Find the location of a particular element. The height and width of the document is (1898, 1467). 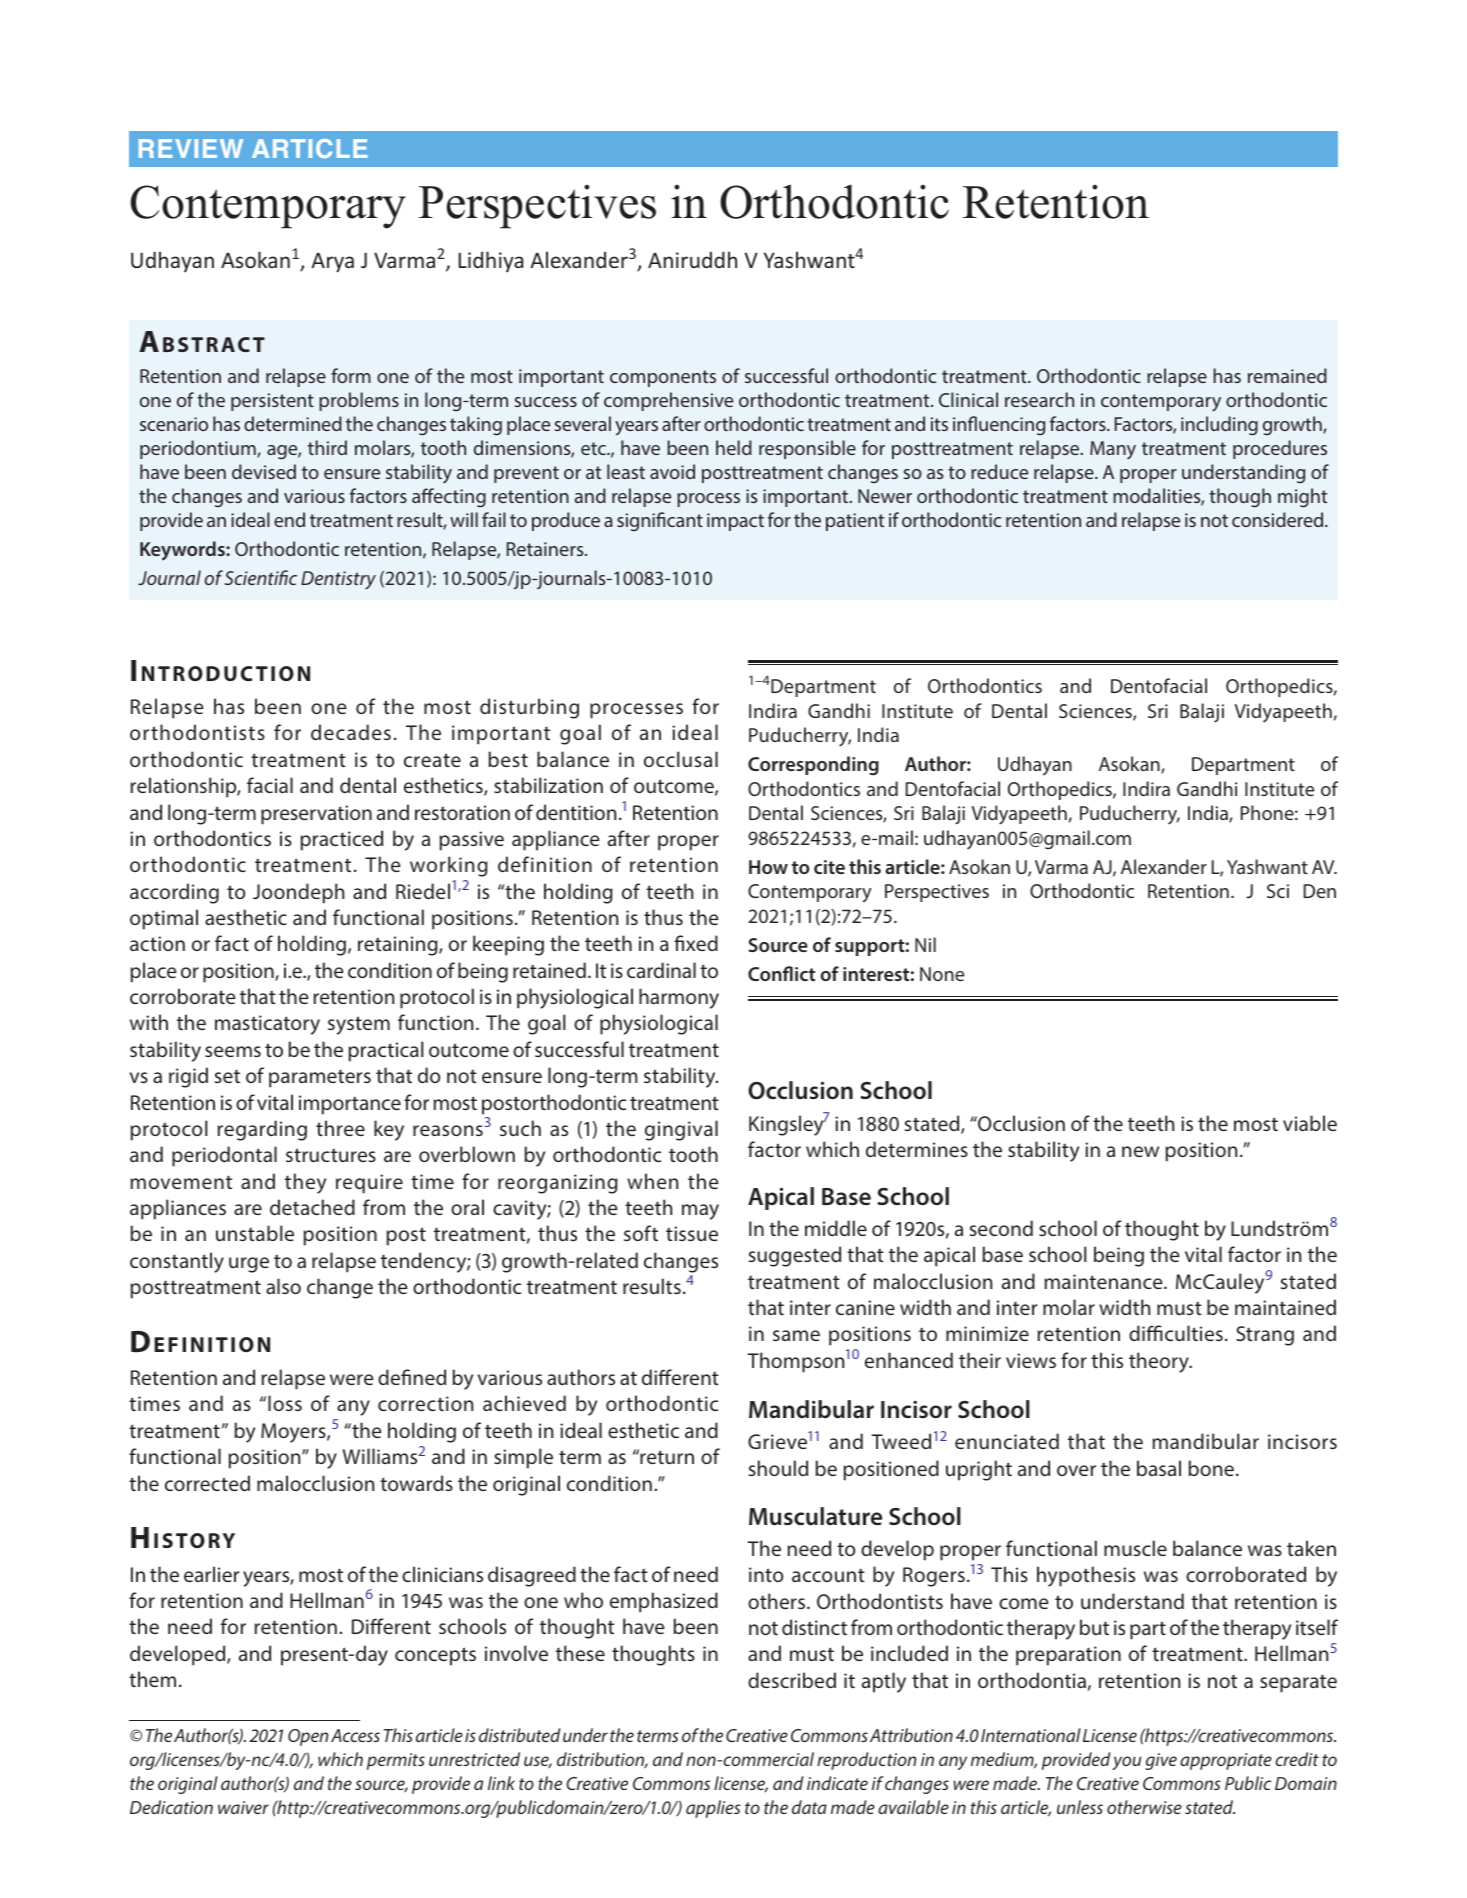

decades is located at coordinates (351, 732).
